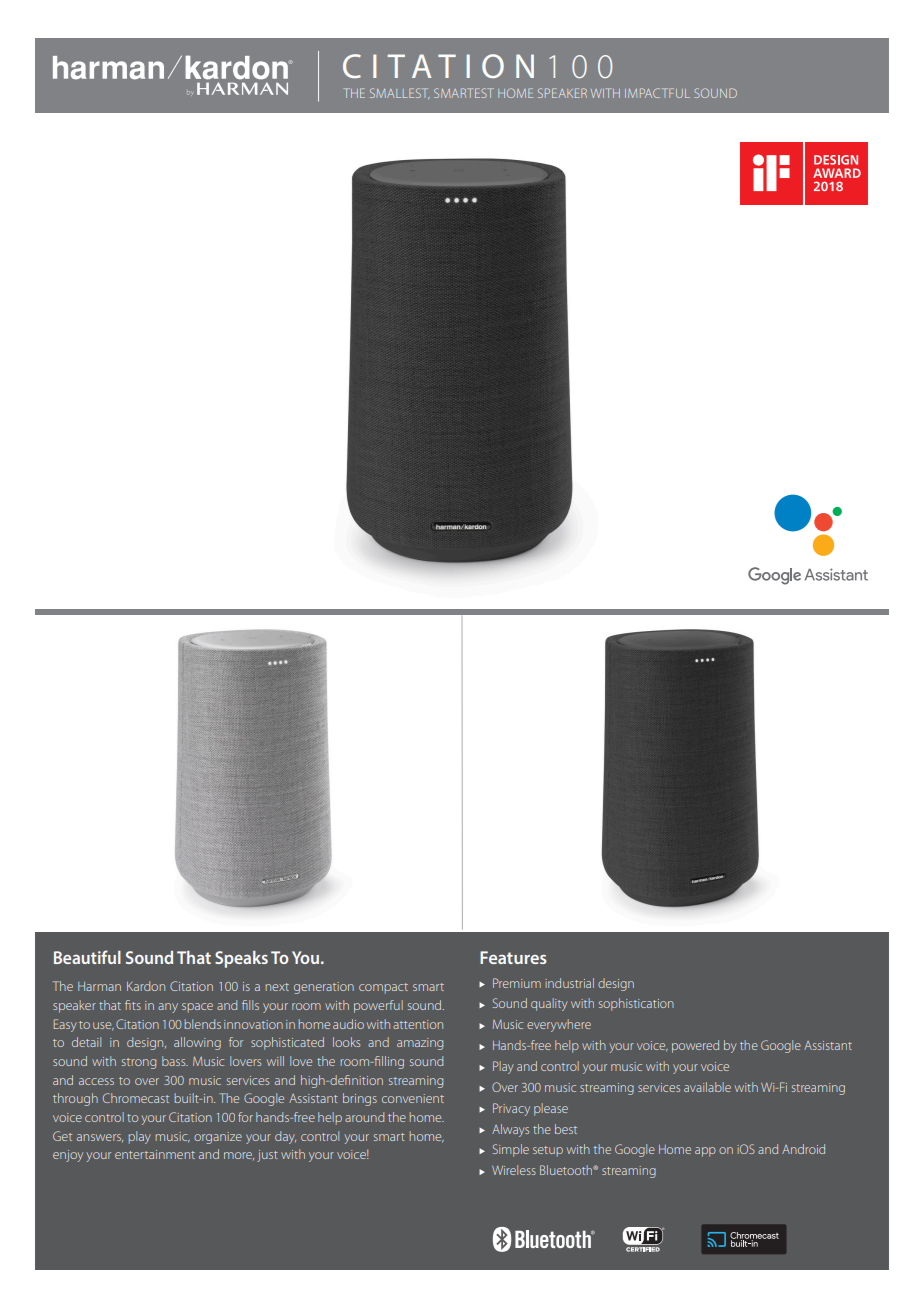  Describe the element at coordinates (155, 1154) in the screenshot. I see `entertainment` at that location.
